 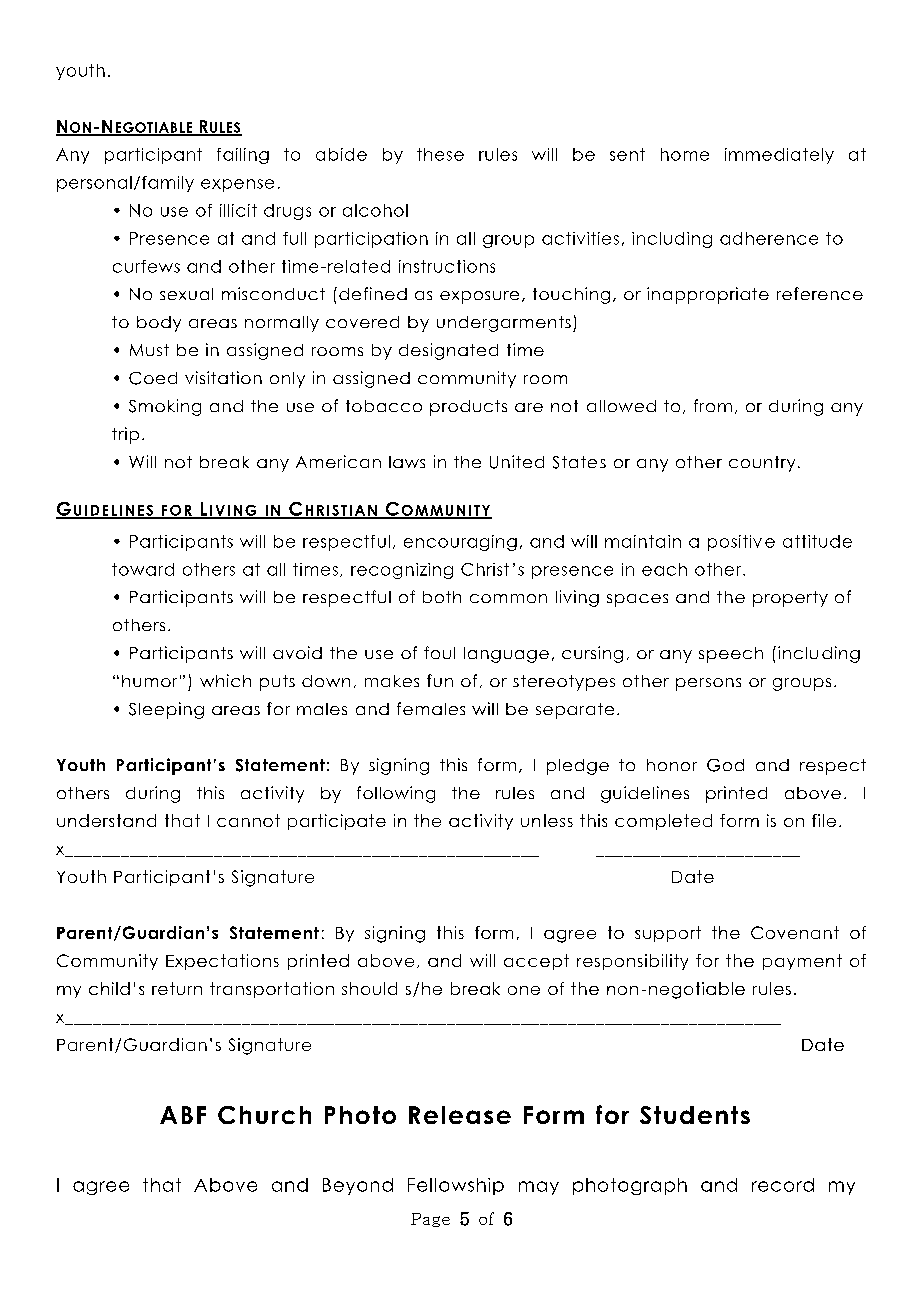 I want to click on which, so click(x=225, y=680).
